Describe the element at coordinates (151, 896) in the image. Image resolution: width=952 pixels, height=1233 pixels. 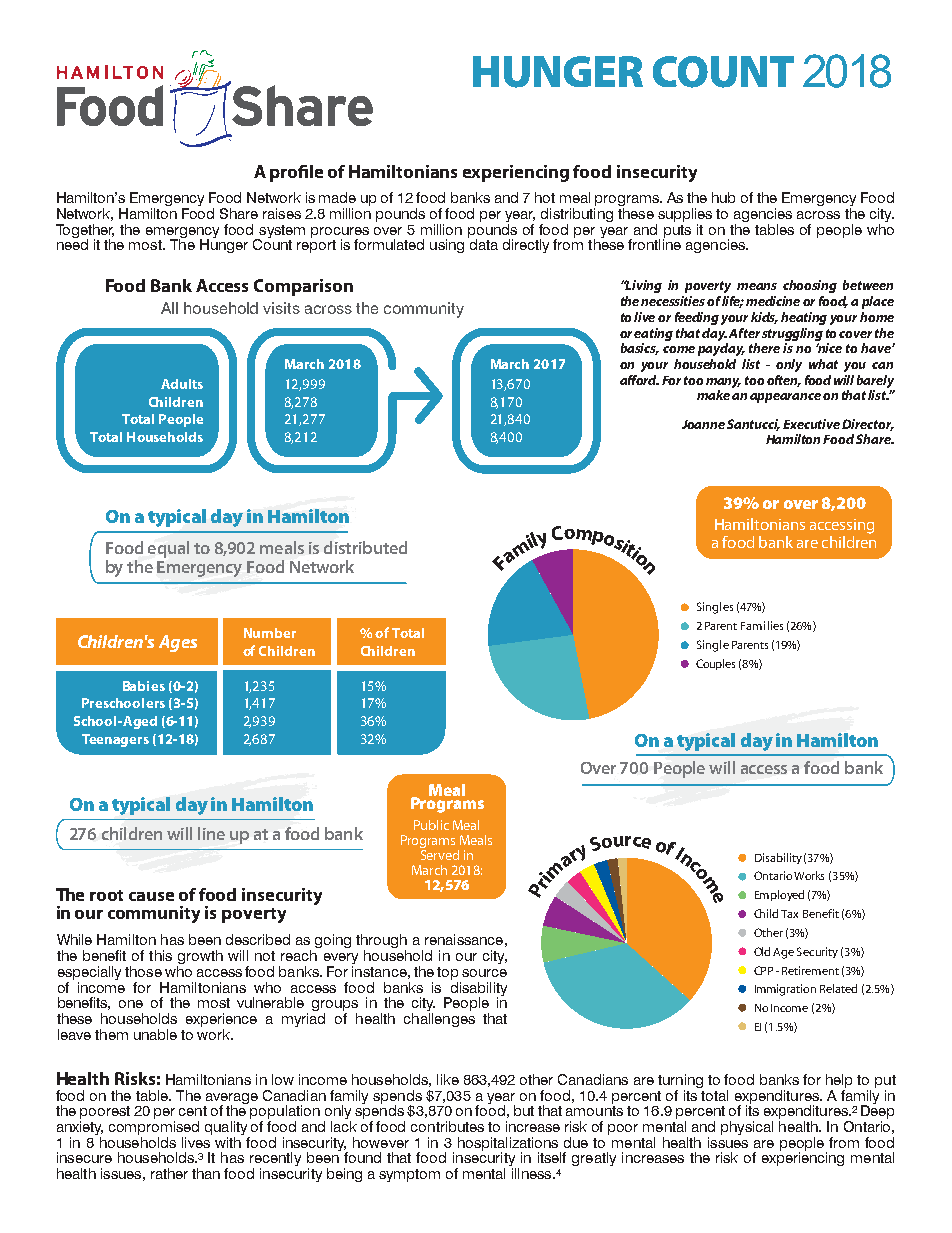
I see `cause` at that location.
